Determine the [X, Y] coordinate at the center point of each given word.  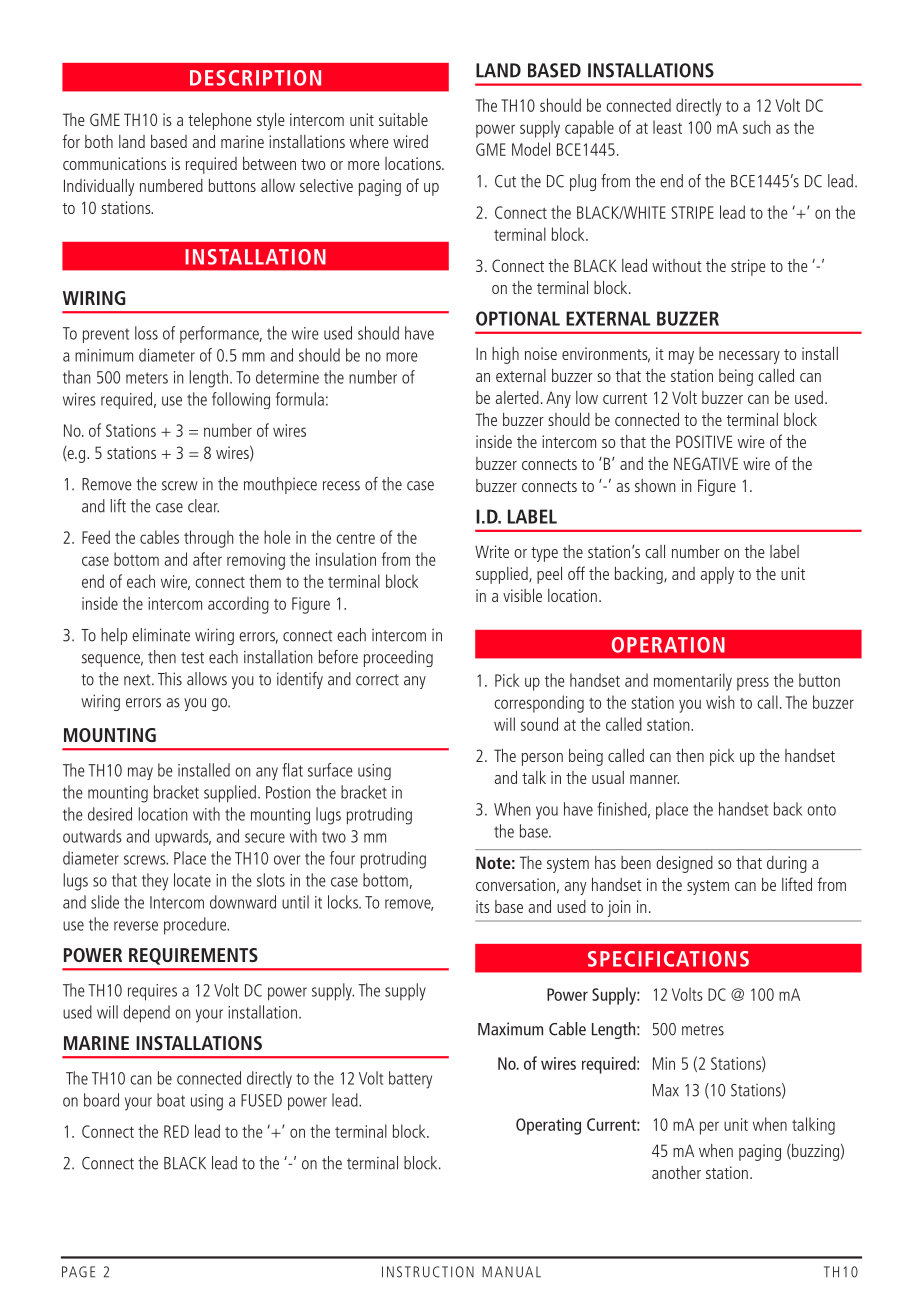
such [756, 127]
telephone [220, 121]
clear [203, 506]
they [155, 882]
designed [684, 864]
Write [492, 551]
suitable [403, 119]
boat [171, 1100]
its [483, 906]
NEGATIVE [706, 463]
